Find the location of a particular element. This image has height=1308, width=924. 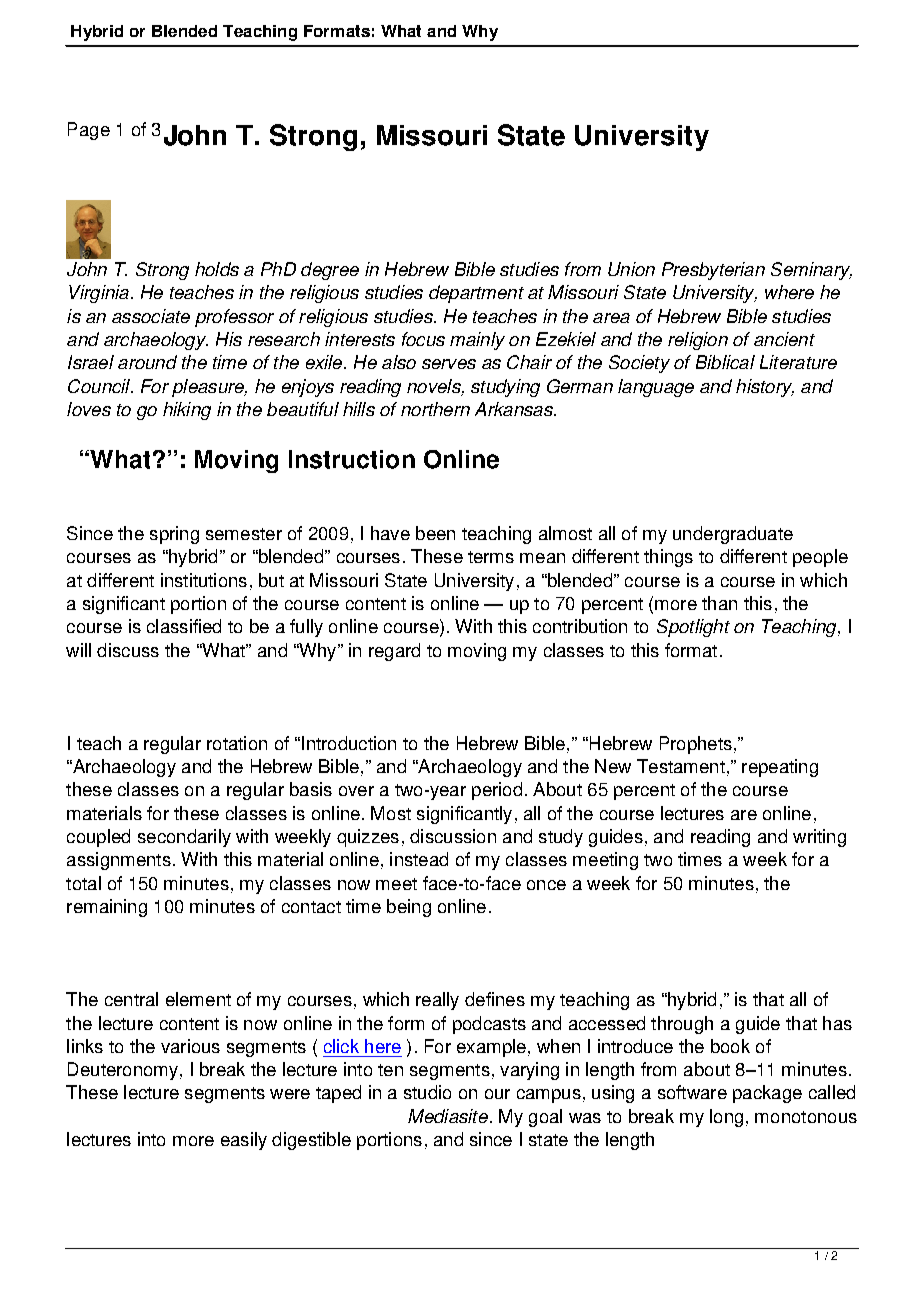

Deuteronomy is located at coordinates (123, 1071).
